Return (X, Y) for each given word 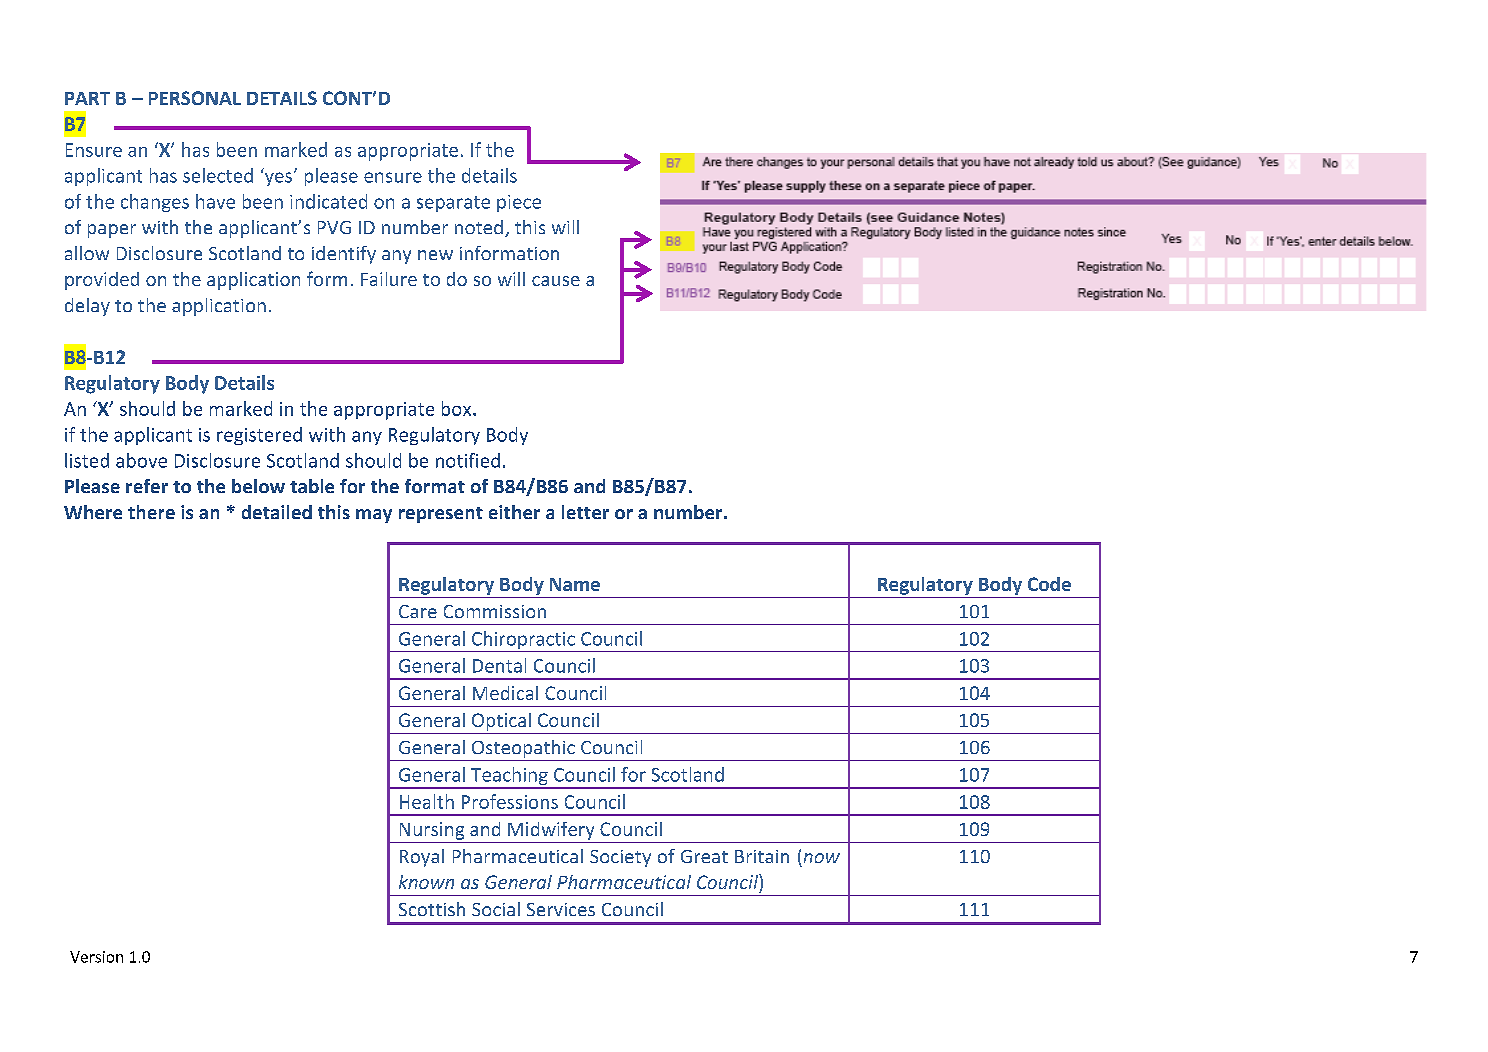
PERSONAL (195, 98)
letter (585, 512)
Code (1049, 584)
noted (479, 227)
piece (519, 203)
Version (96, 957)
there (151, 512)
